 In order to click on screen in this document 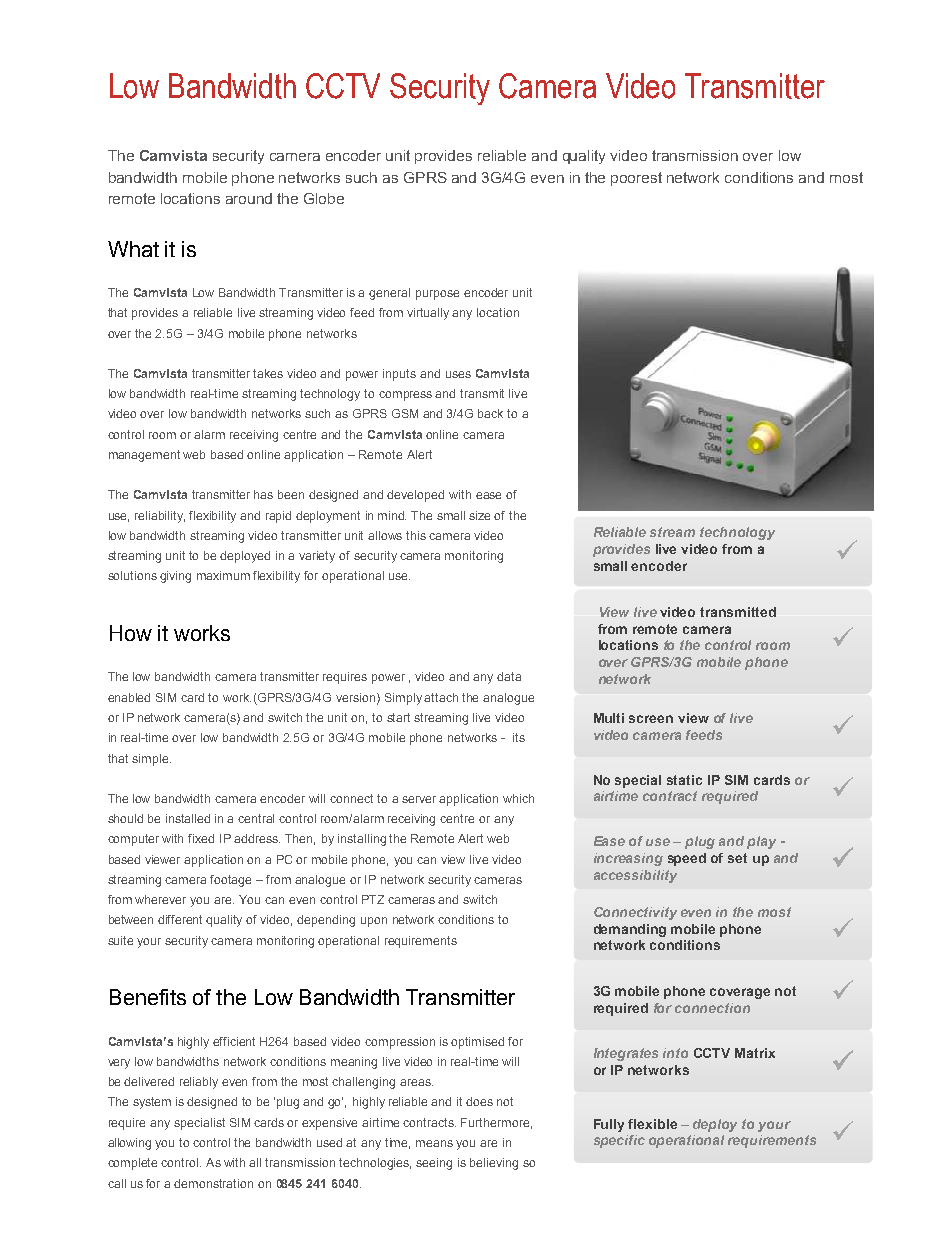, I will do `click(651, 719)`.
